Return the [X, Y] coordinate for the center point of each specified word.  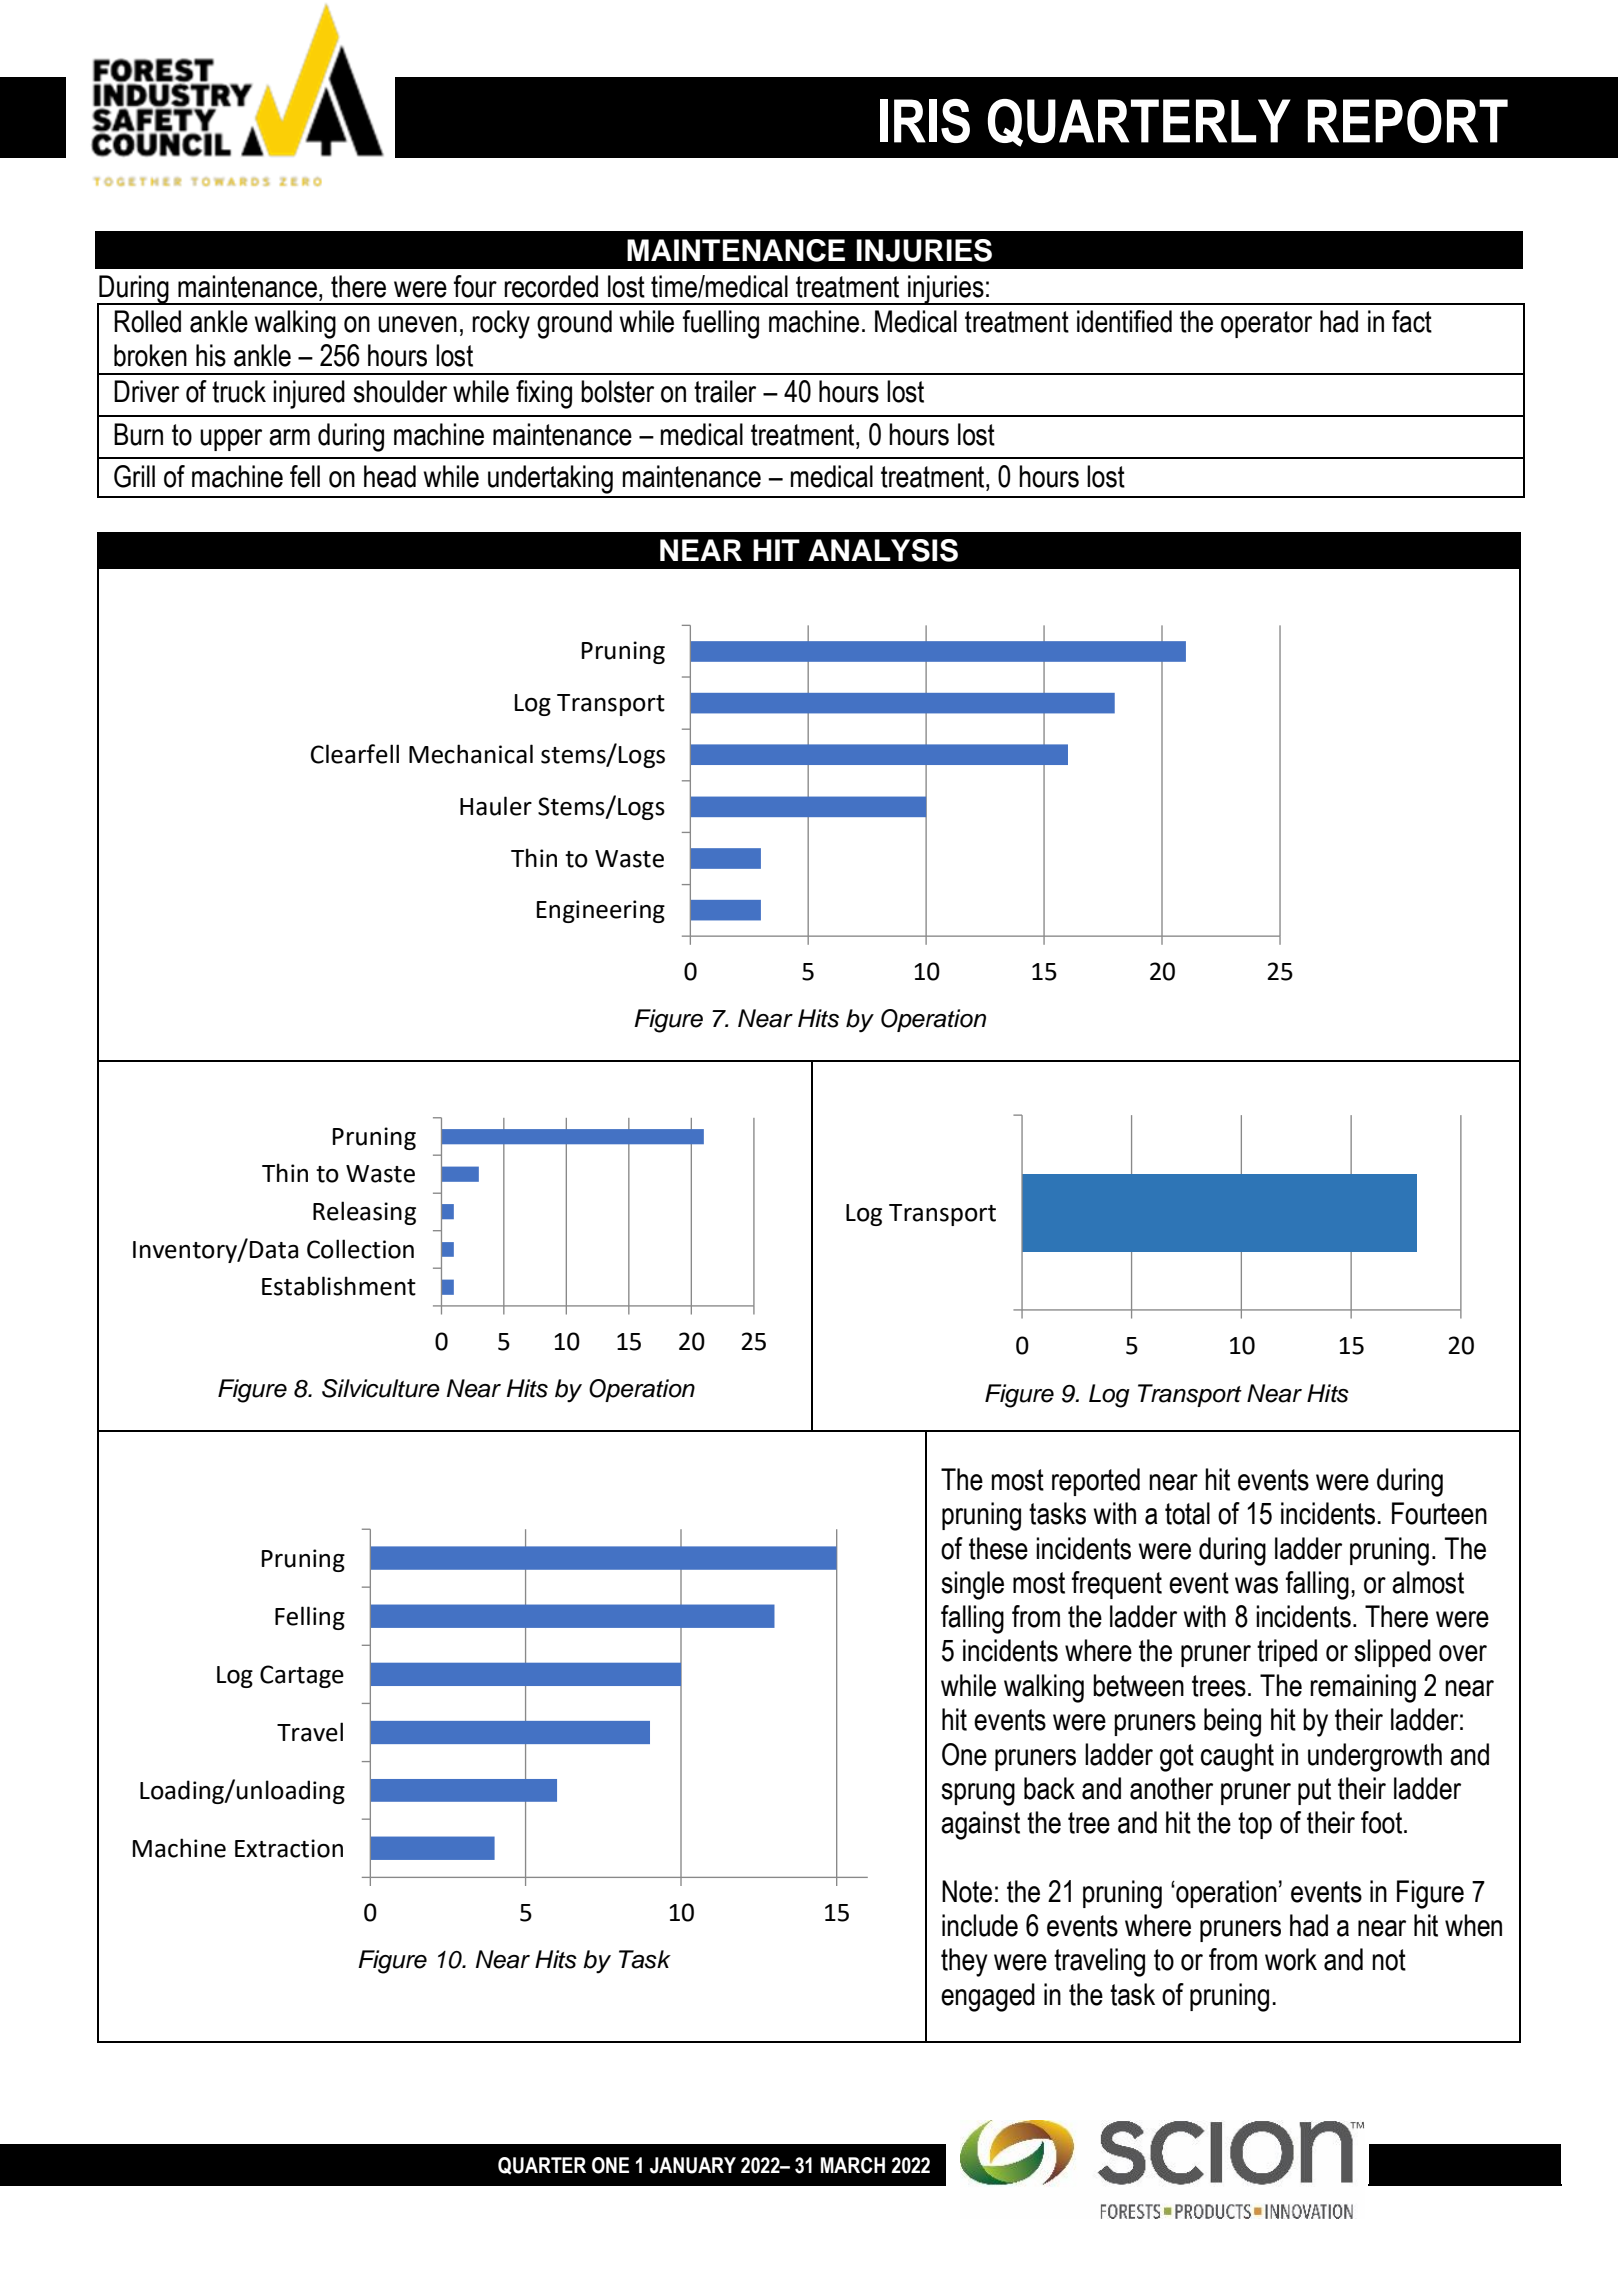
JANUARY [693, 2165]
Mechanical [471, 754]
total [1187, 1513]
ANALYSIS [883, 550]
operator [1266, 324]
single [972, 1585]
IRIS [925, 121]
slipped [1392, 1653]
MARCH [852, 2165]
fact [1412, 321]
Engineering [601, 911]
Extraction [289, 1848]
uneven [417, 324]
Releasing [364, 1213]
